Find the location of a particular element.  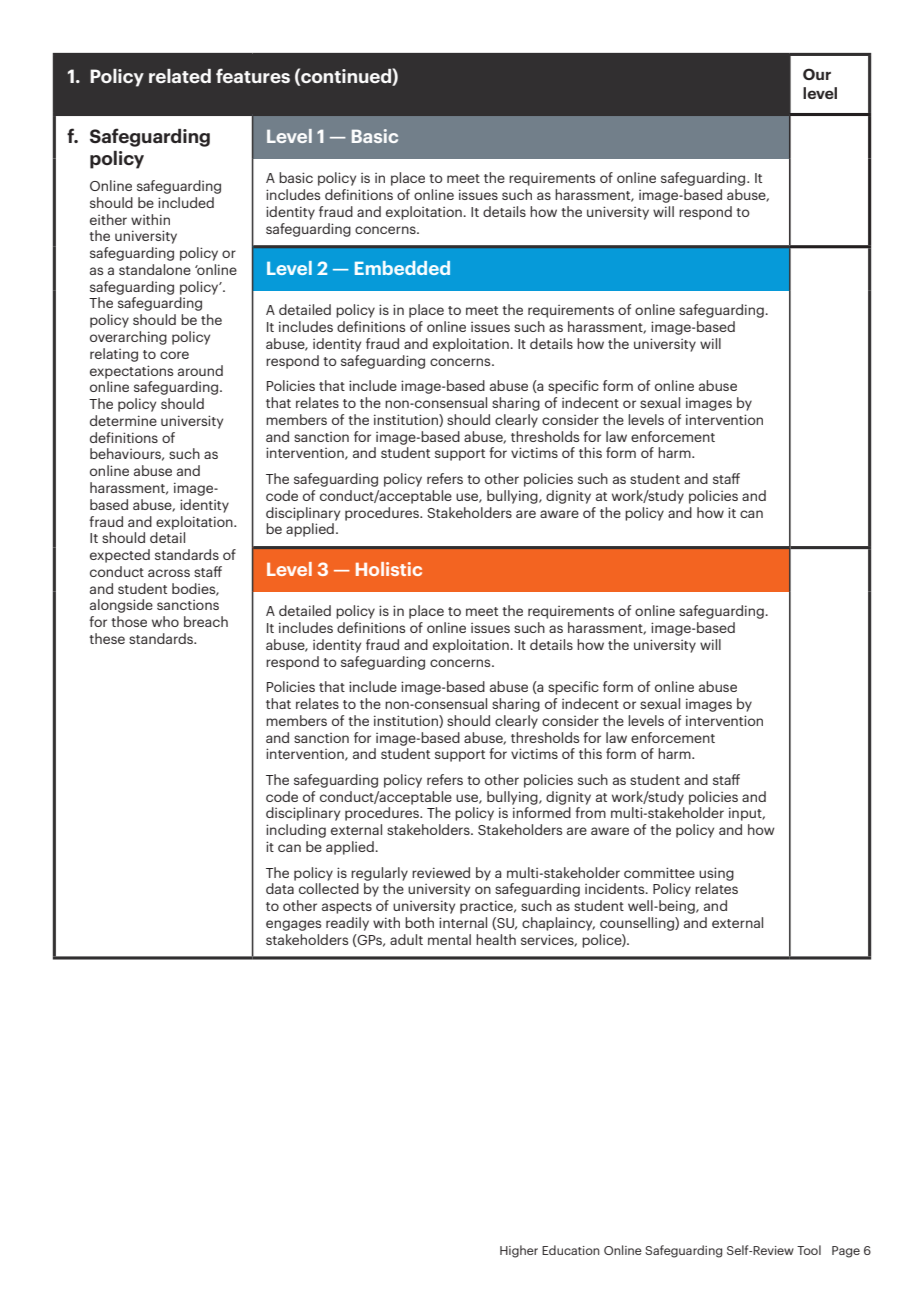

including is located at coordinates (296, 831).
